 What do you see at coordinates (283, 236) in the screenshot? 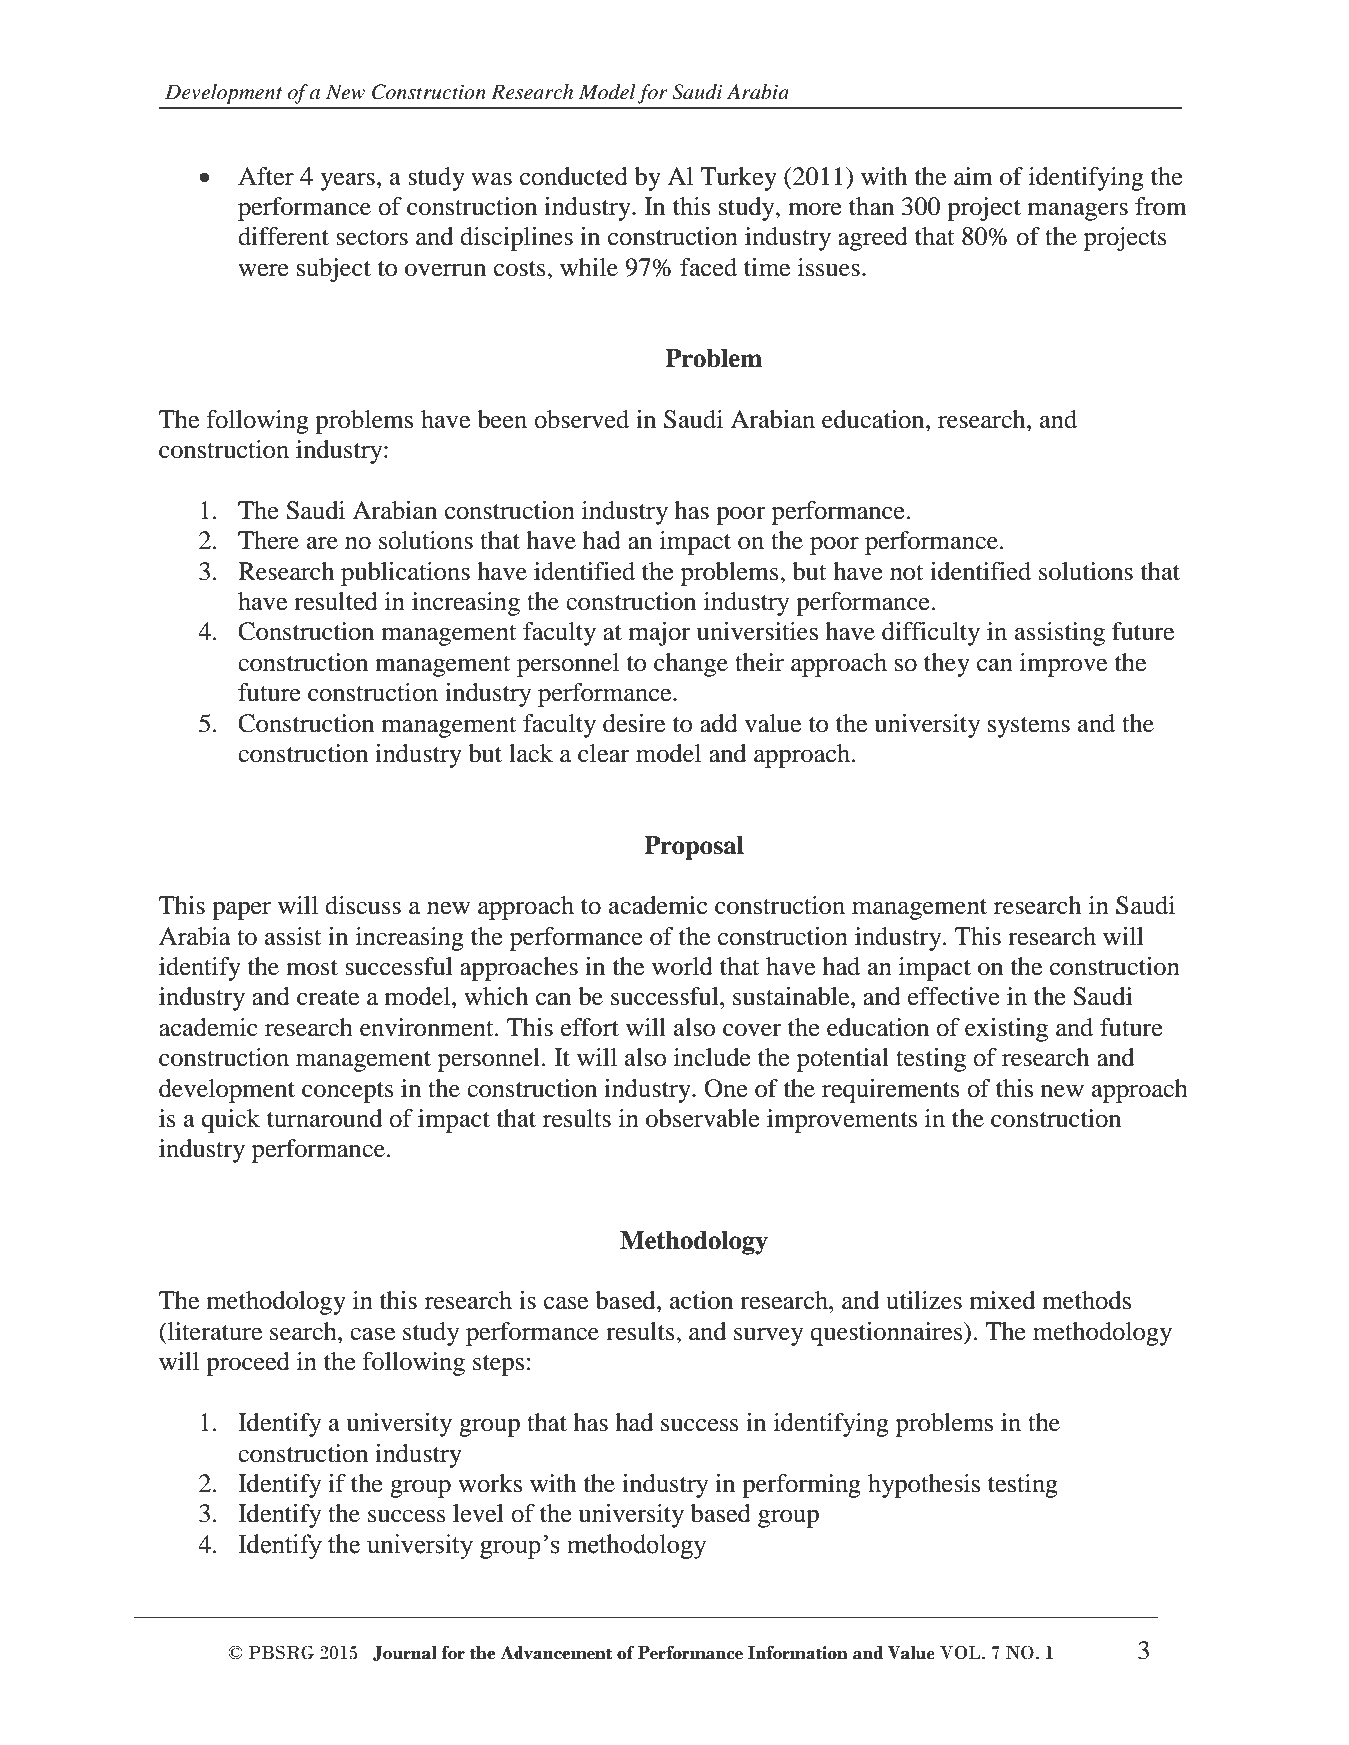
I see `different` at bounding box center [283, 236].
